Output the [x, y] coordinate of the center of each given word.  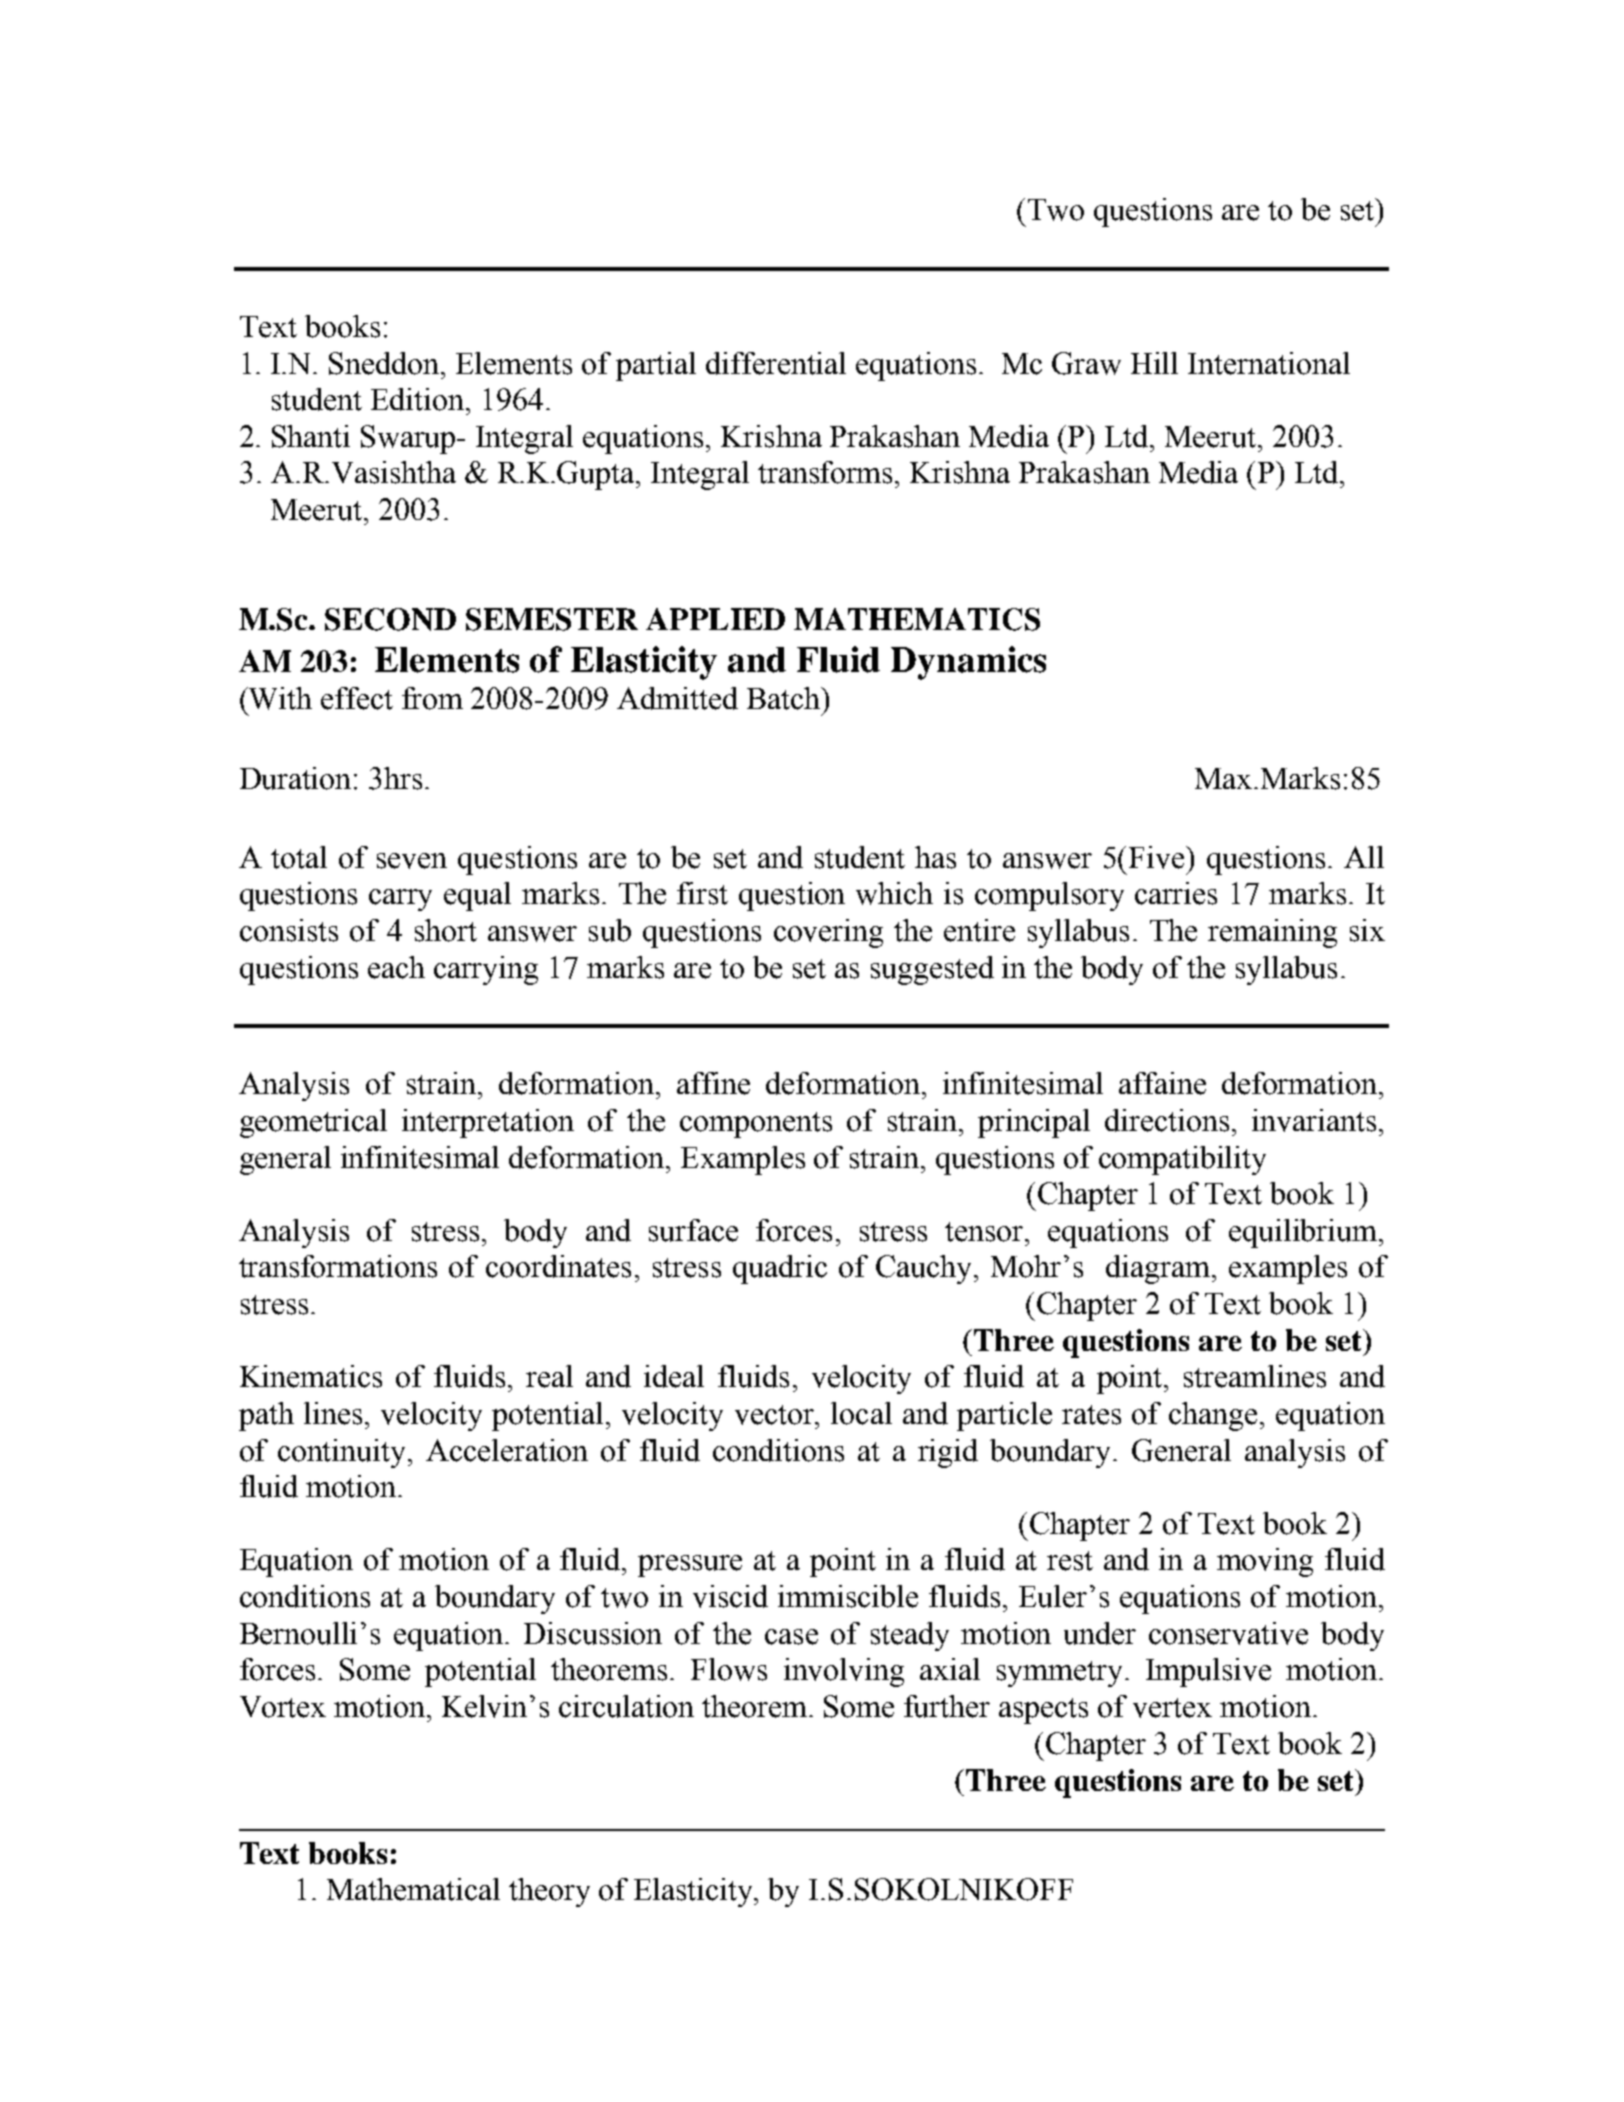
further [947, 1706]
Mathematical [413, 1889]
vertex [1172, 1708]
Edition [419, 399]
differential [776, 363]
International [1269, 363]
